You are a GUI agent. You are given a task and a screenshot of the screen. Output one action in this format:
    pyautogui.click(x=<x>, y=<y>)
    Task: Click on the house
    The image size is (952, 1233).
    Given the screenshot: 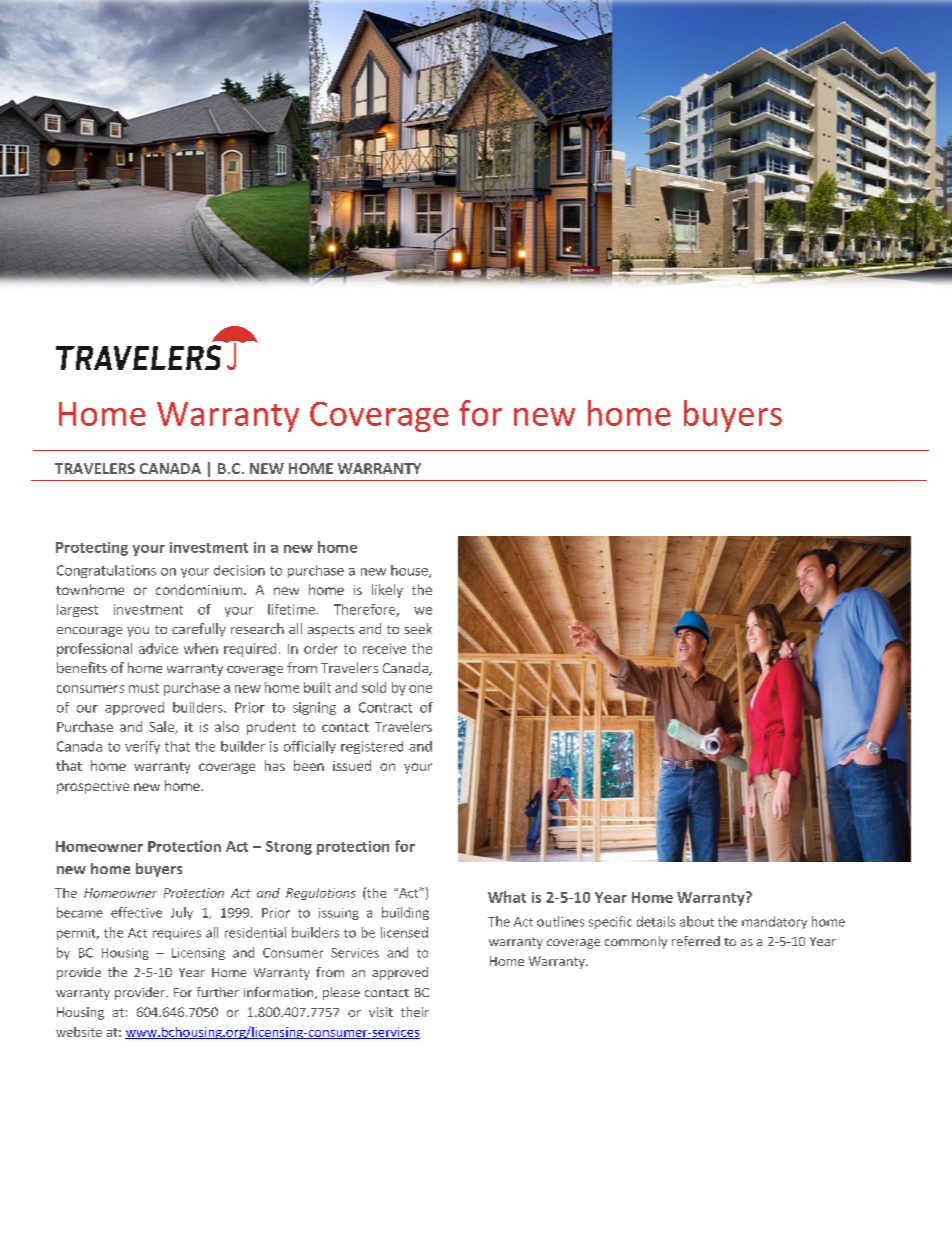 What is the action you would take?
    pyautogui.click(x=410, y=571)
